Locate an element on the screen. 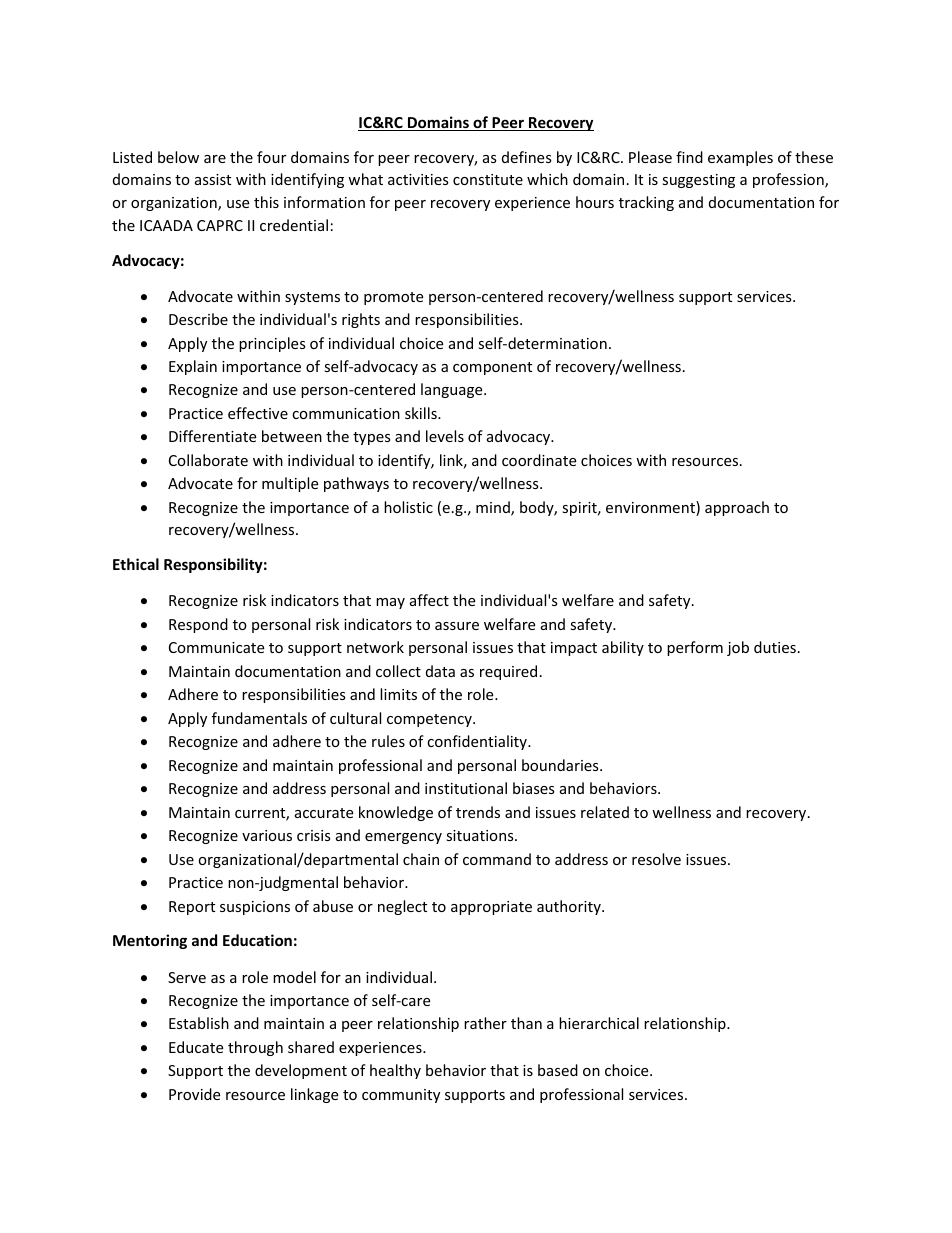 The width and height of the screenshot is (952, 1233). suggesting is located at coordinates (698, 181).
